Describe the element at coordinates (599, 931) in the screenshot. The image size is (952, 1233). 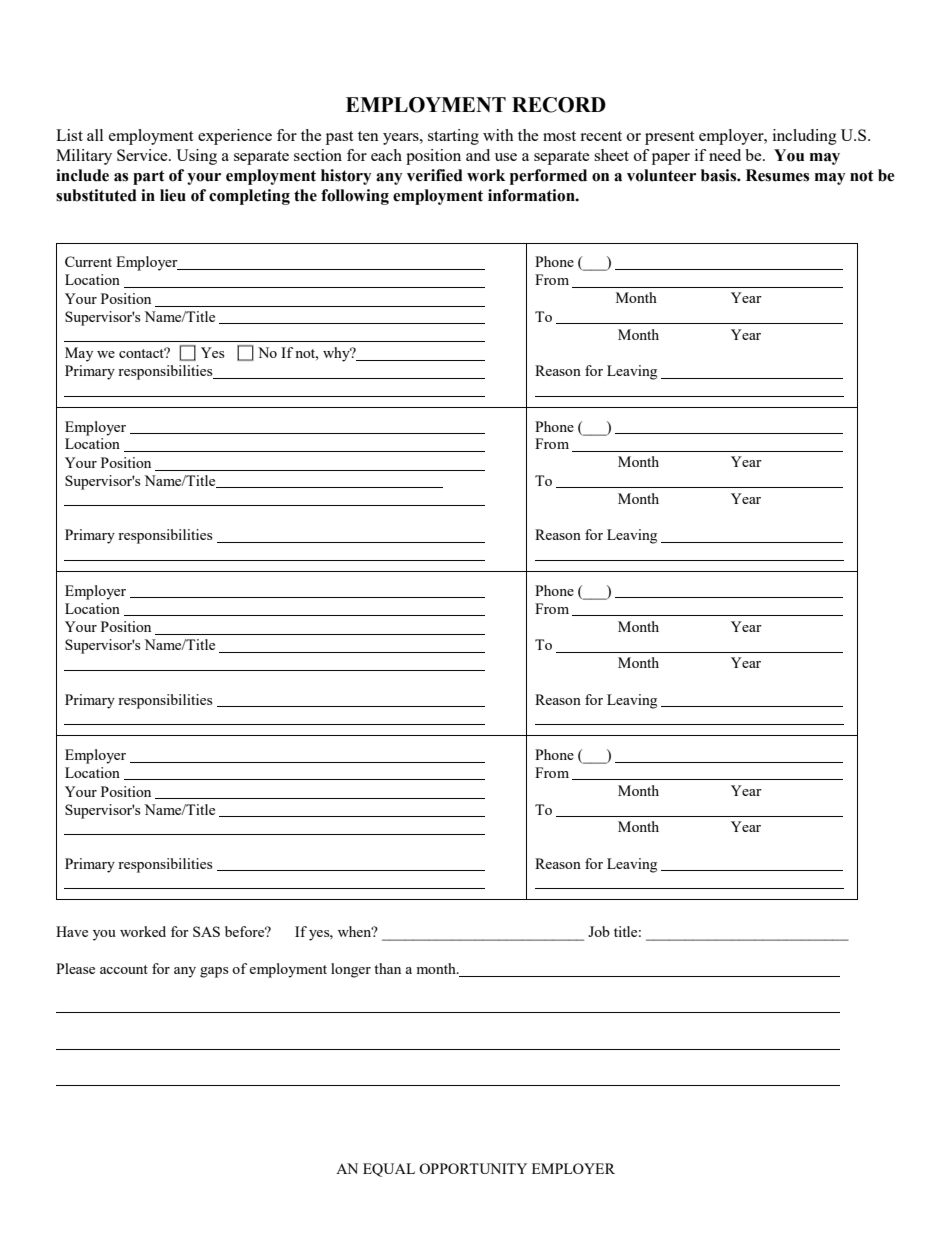
I see `Job` at that location.
